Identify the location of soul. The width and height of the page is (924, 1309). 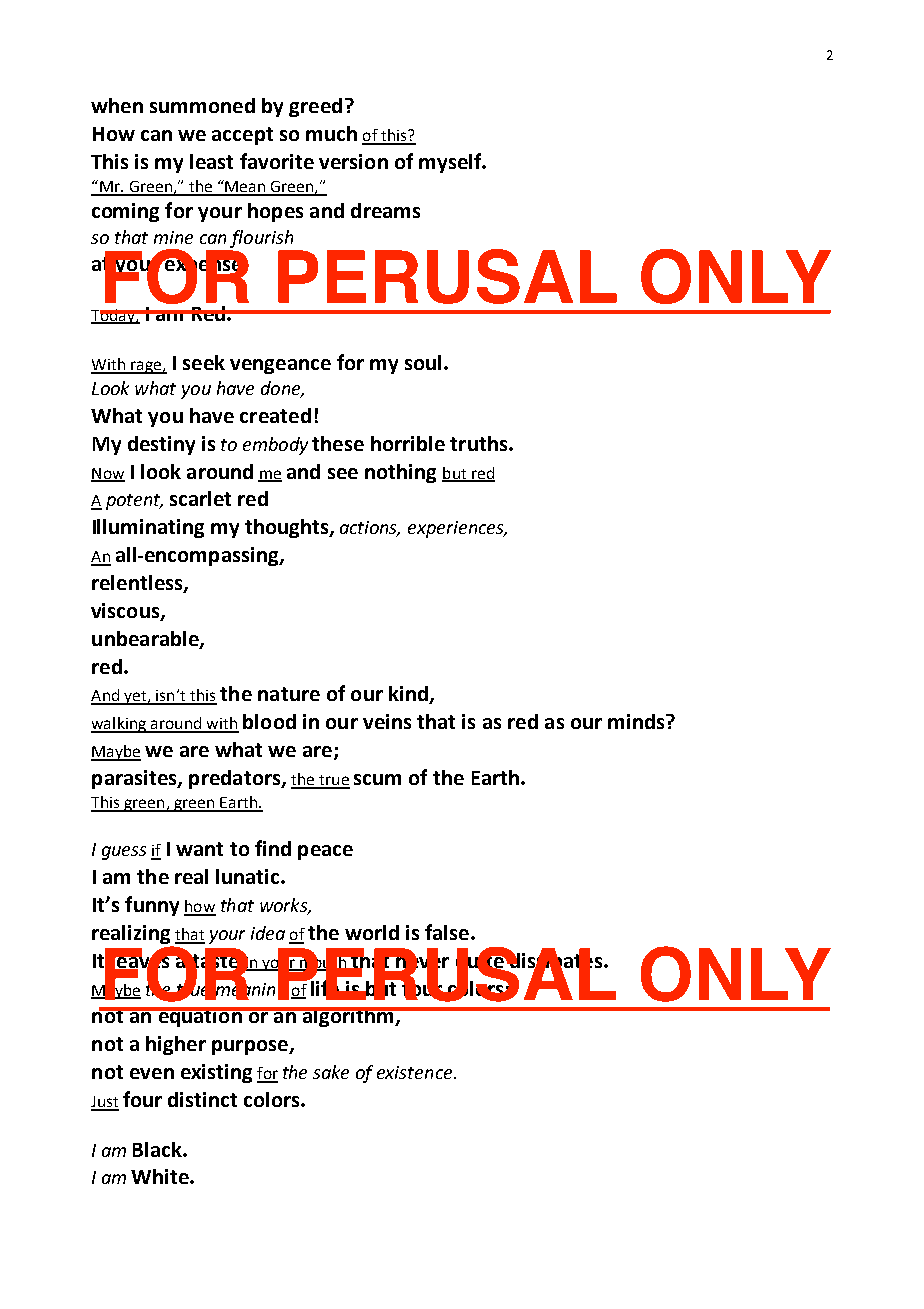
(423, 362).
